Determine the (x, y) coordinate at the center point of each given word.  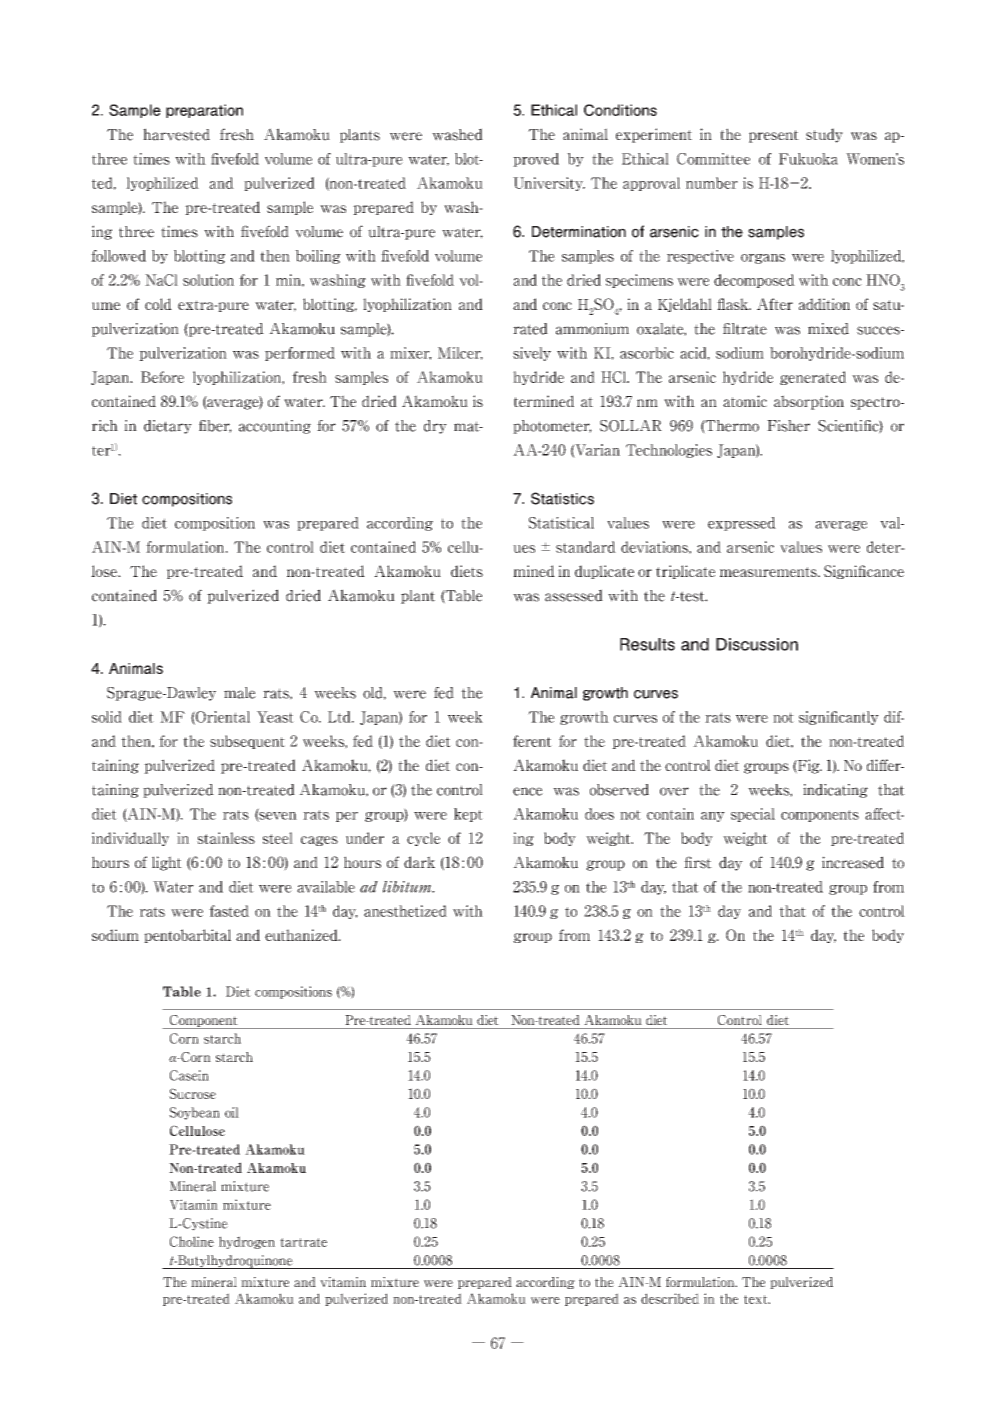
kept (468, 815)
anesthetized (405, 911)
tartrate (303, 1242)
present (774, 136)
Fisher (788, 426)
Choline (192, 1241)
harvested (176, 134)
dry (435, 427)
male (240, 693)
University (549, 184)
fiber (215, 426)
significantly (839, 718)
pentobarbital (187, 936)
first (698, 862)
